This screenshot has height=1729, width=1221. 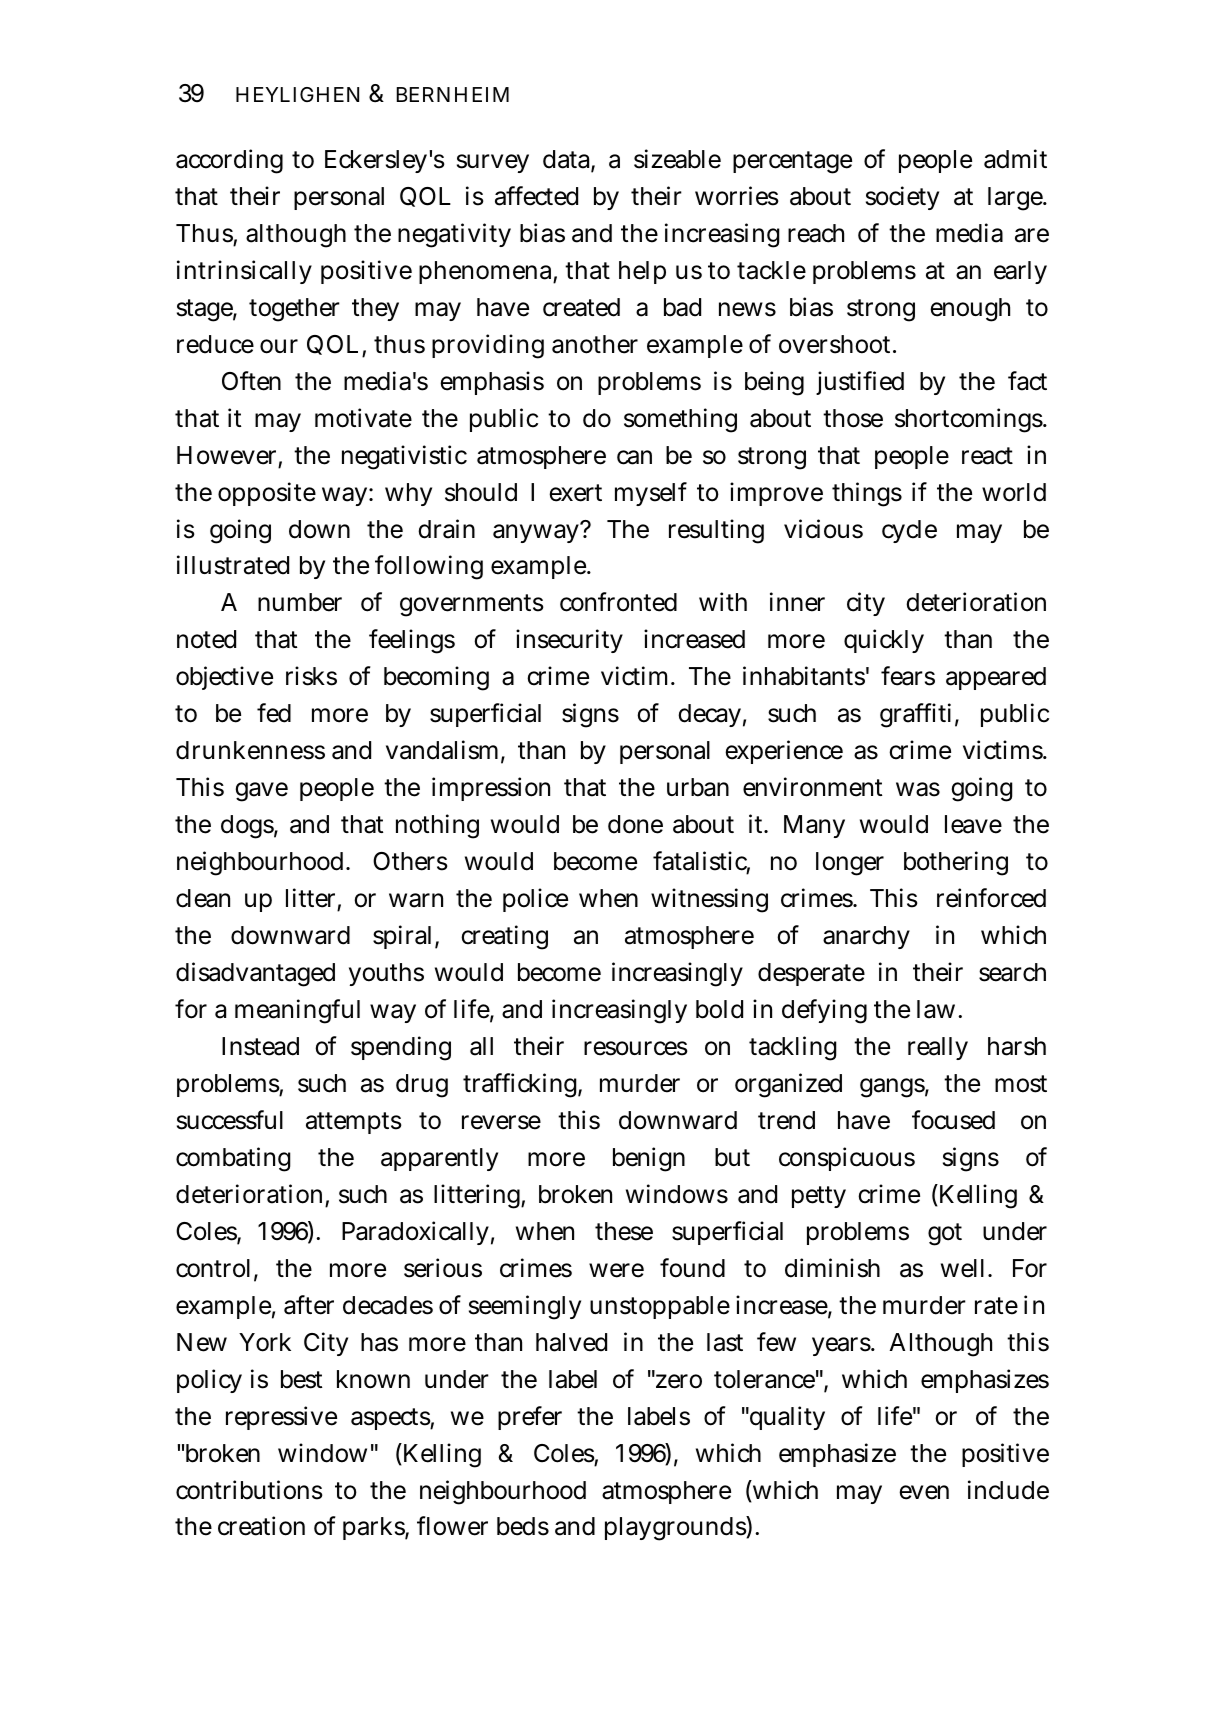 What do you see at coordinates (956, 863) in the screenshot?
I see `bothering` at bounding box center [956, 863].
